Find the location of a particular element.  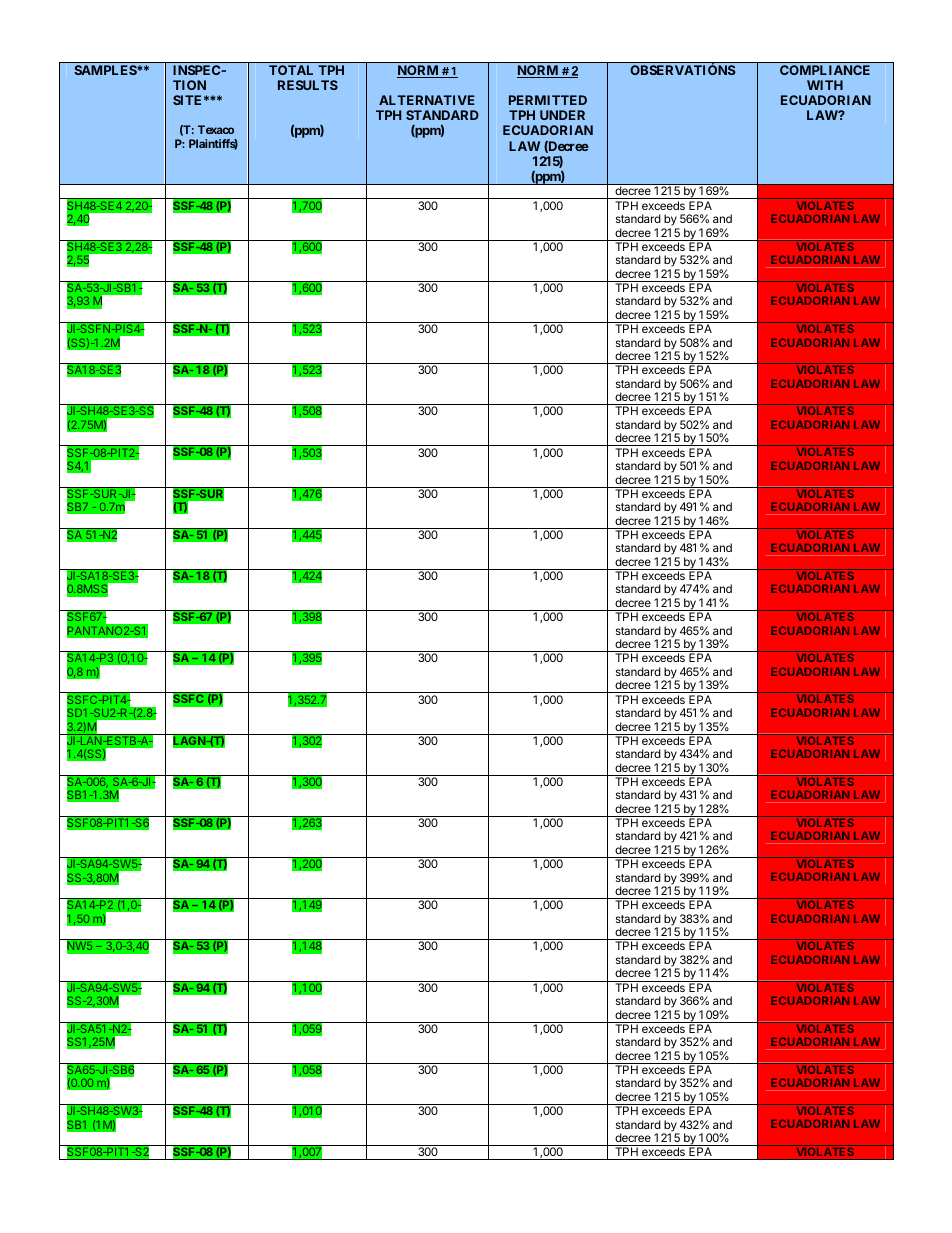

WITH is located at coordinates (825, 85).
